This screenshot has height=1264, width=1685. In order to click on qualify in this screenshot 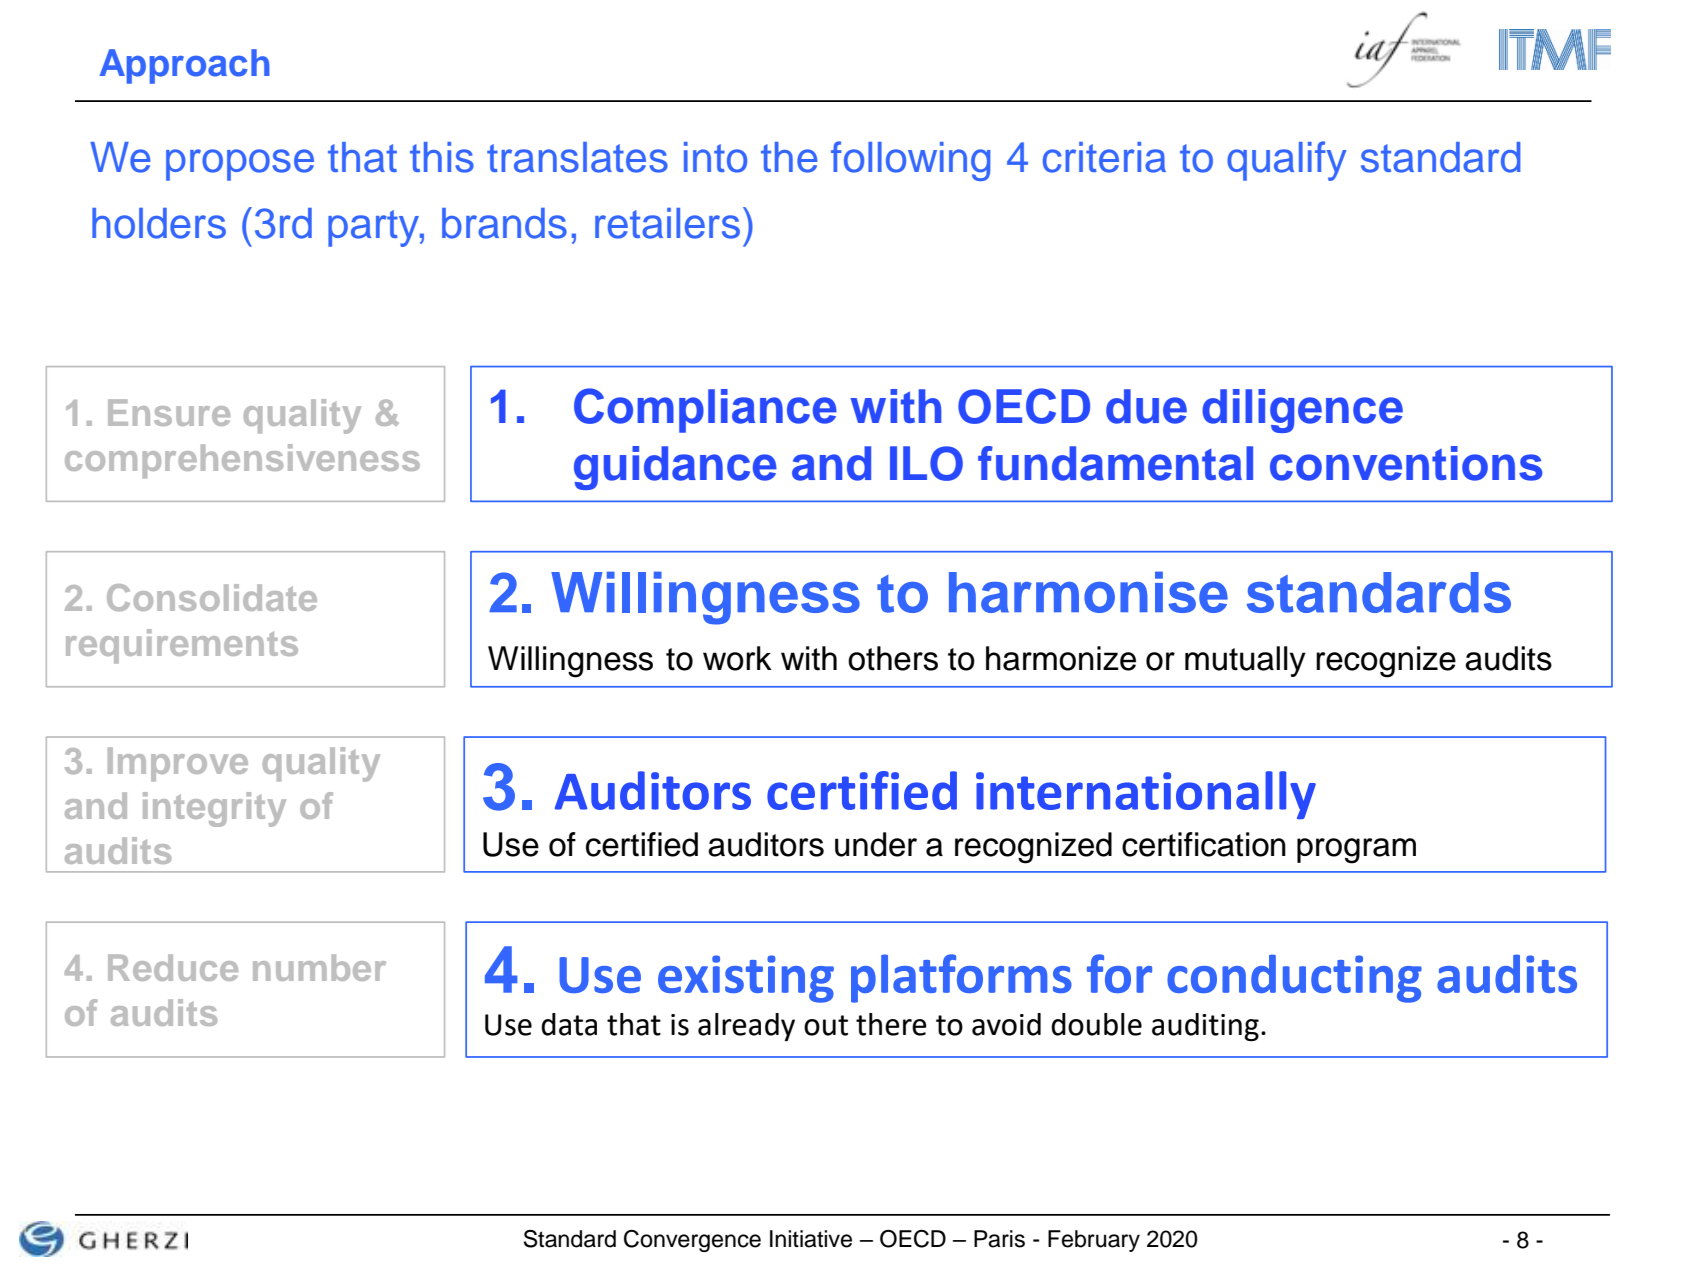, I will do `click(1287, 161)`.
